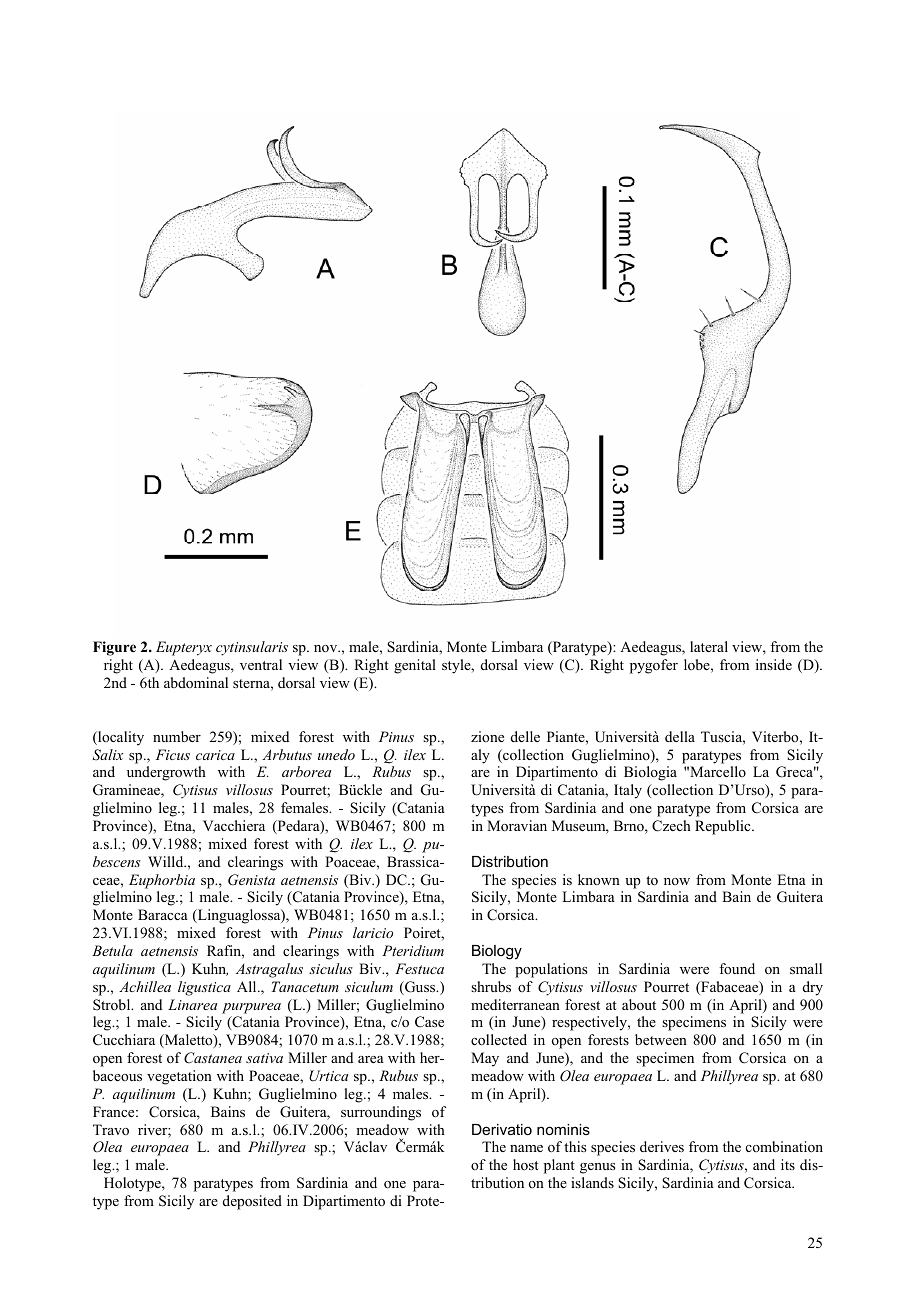 The height and width of the document is (1308, 924). I want to click on Moravian, so click(517, 826).
